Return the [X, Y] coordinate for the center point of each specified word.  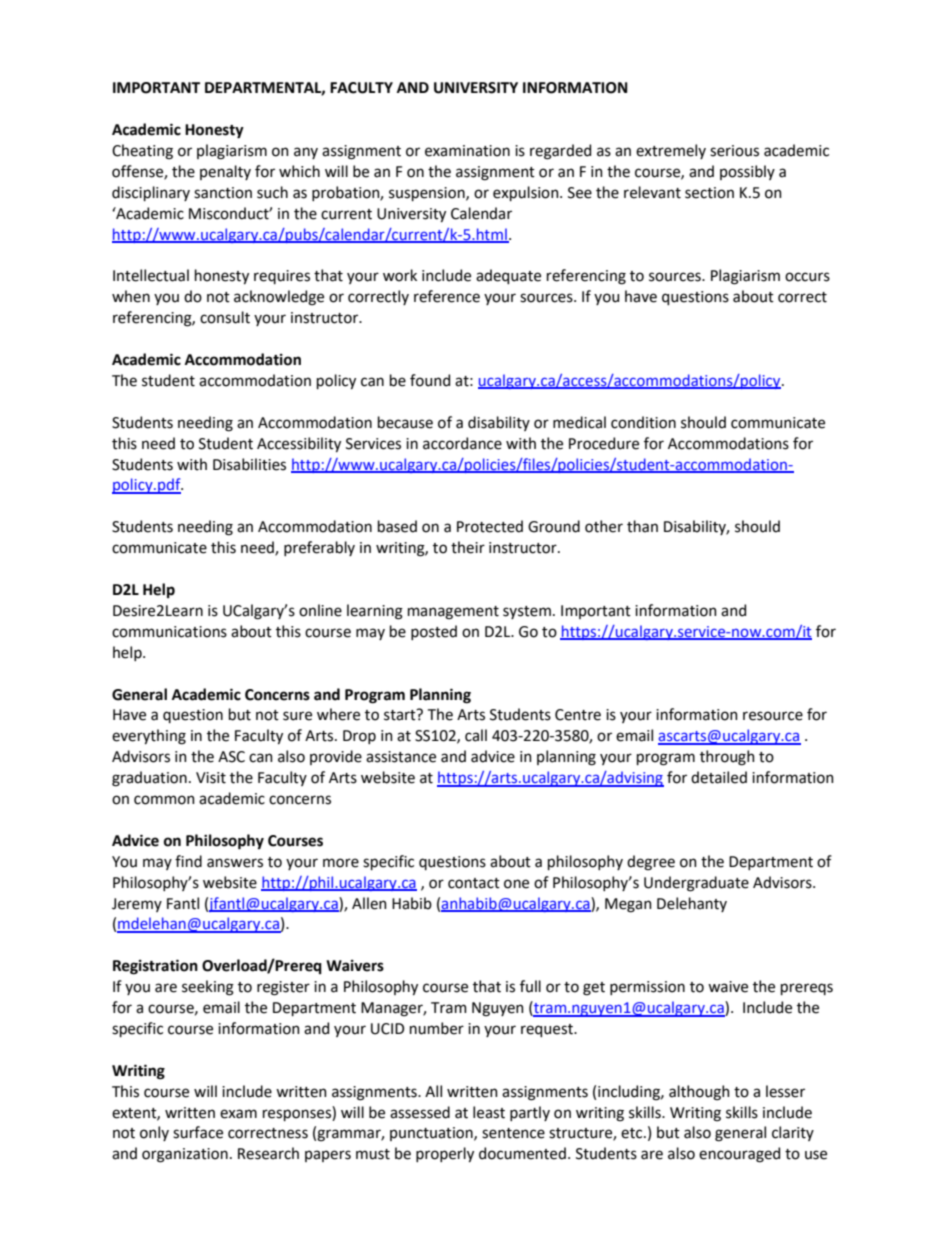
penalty [225, 172]
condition [643, 422]
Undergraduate [696, 884]
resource [773, 716]
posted [434, 632]
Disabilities [249, 464]
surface [198, 1132]
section [709, 193]
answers [235, 863]
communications [169, 632]
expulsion [527, 193]
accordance [462, 443]
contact [474, 883]
